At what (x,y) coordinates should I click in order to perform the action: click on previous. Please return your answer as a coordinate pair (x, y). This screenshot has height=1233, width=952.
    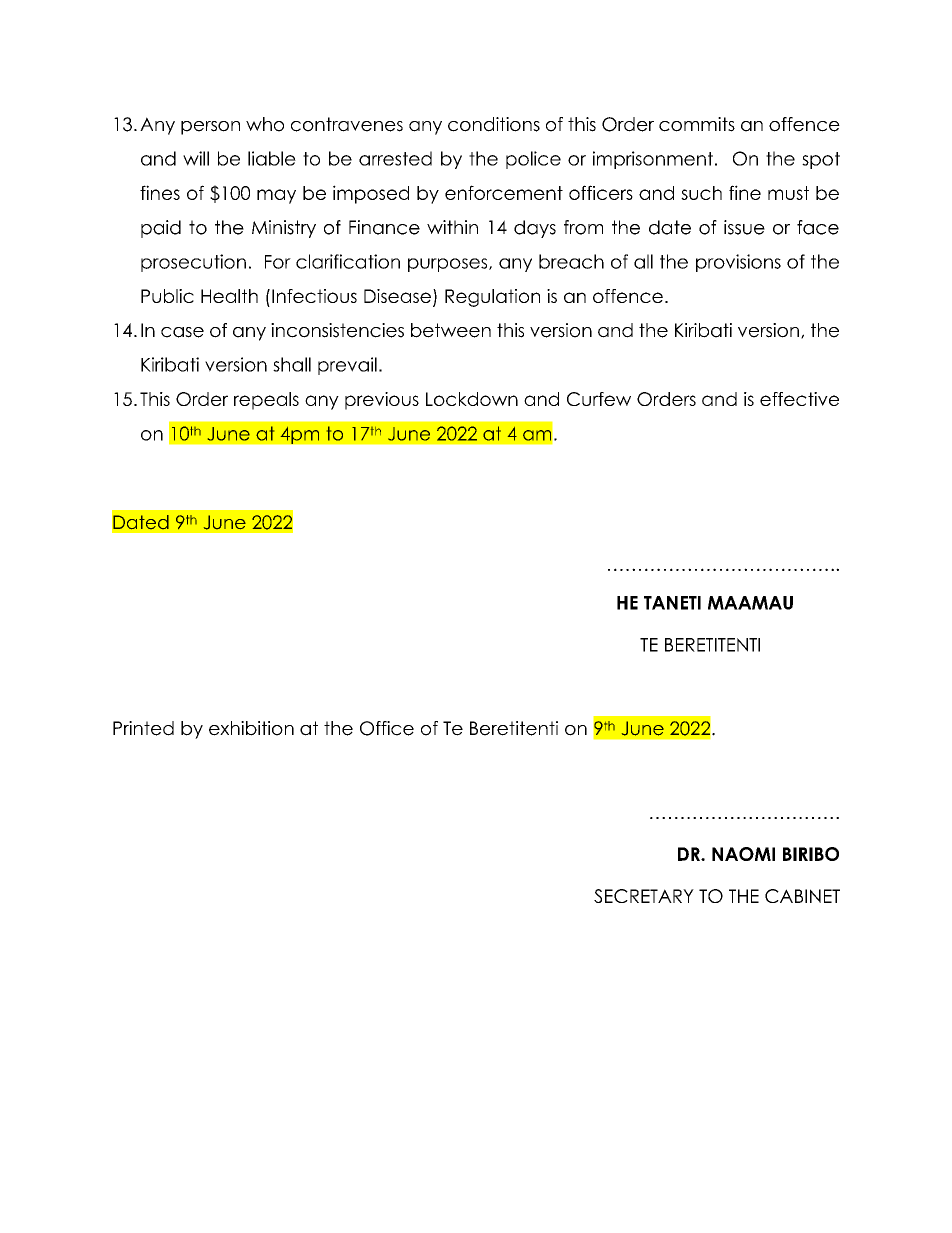
    Looking at the image, I should click on (382, 401).
